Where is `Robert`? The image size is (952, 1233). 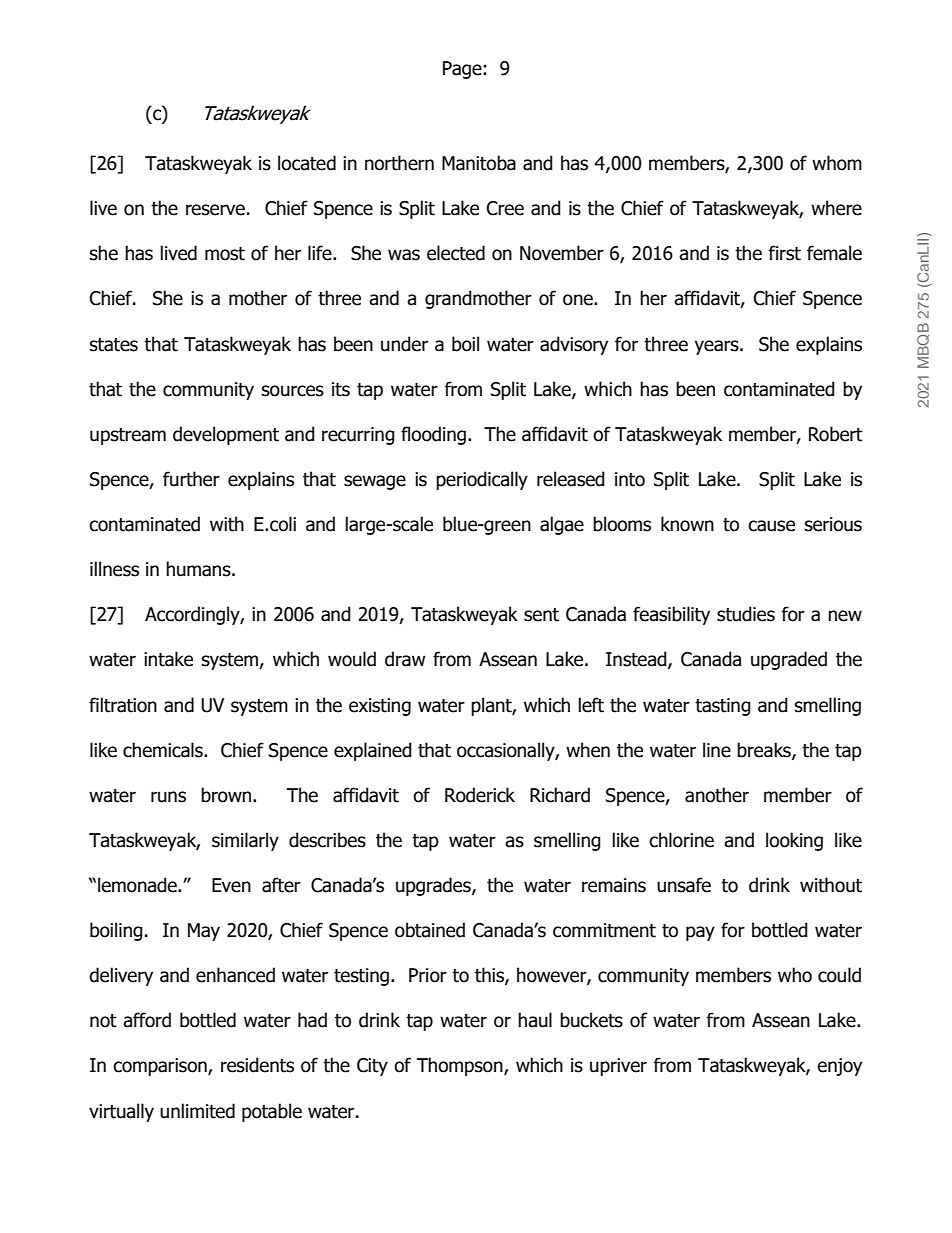 Robert is located at coordinates (836, 434).
